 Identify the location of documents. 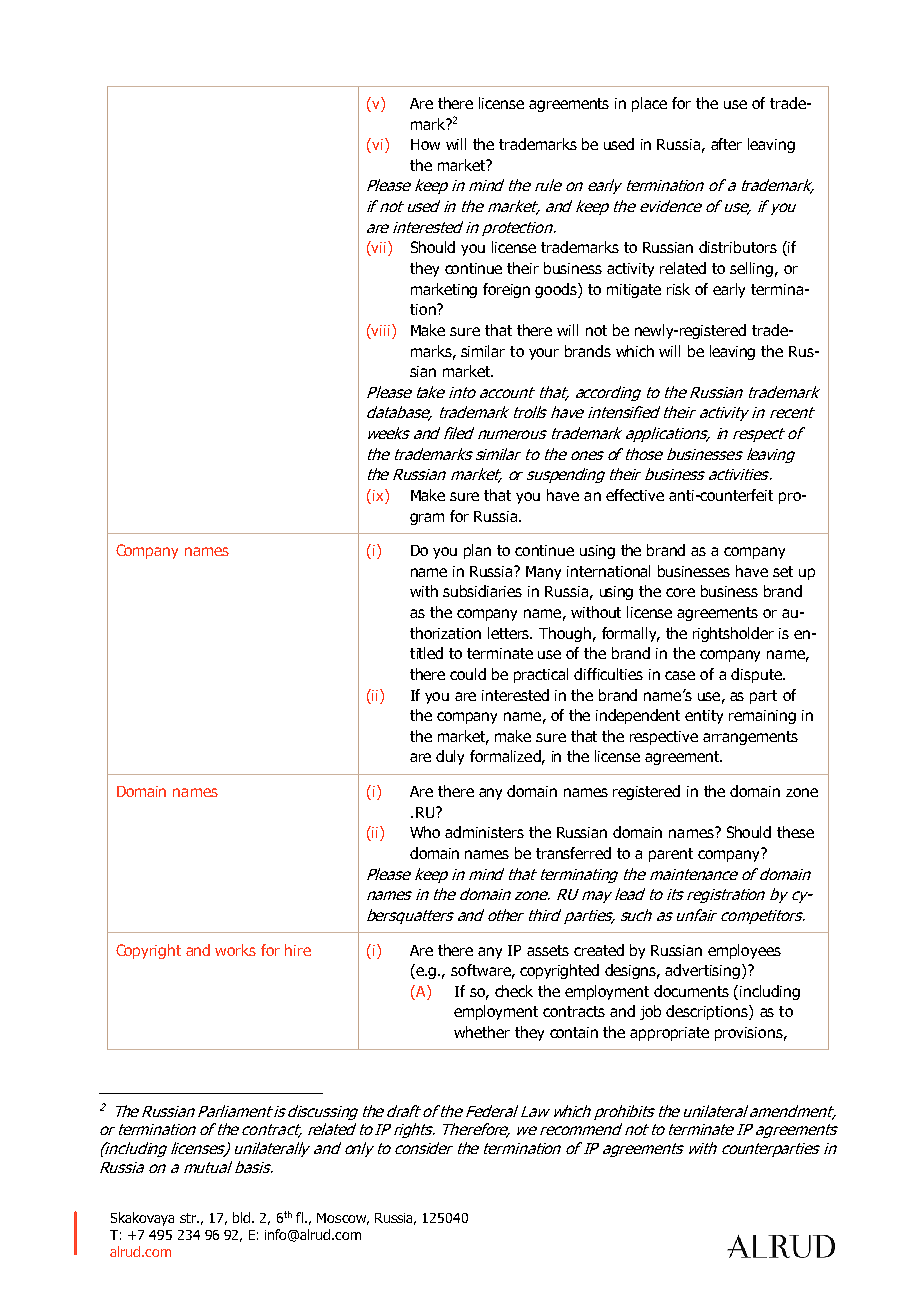
(691, 991).
